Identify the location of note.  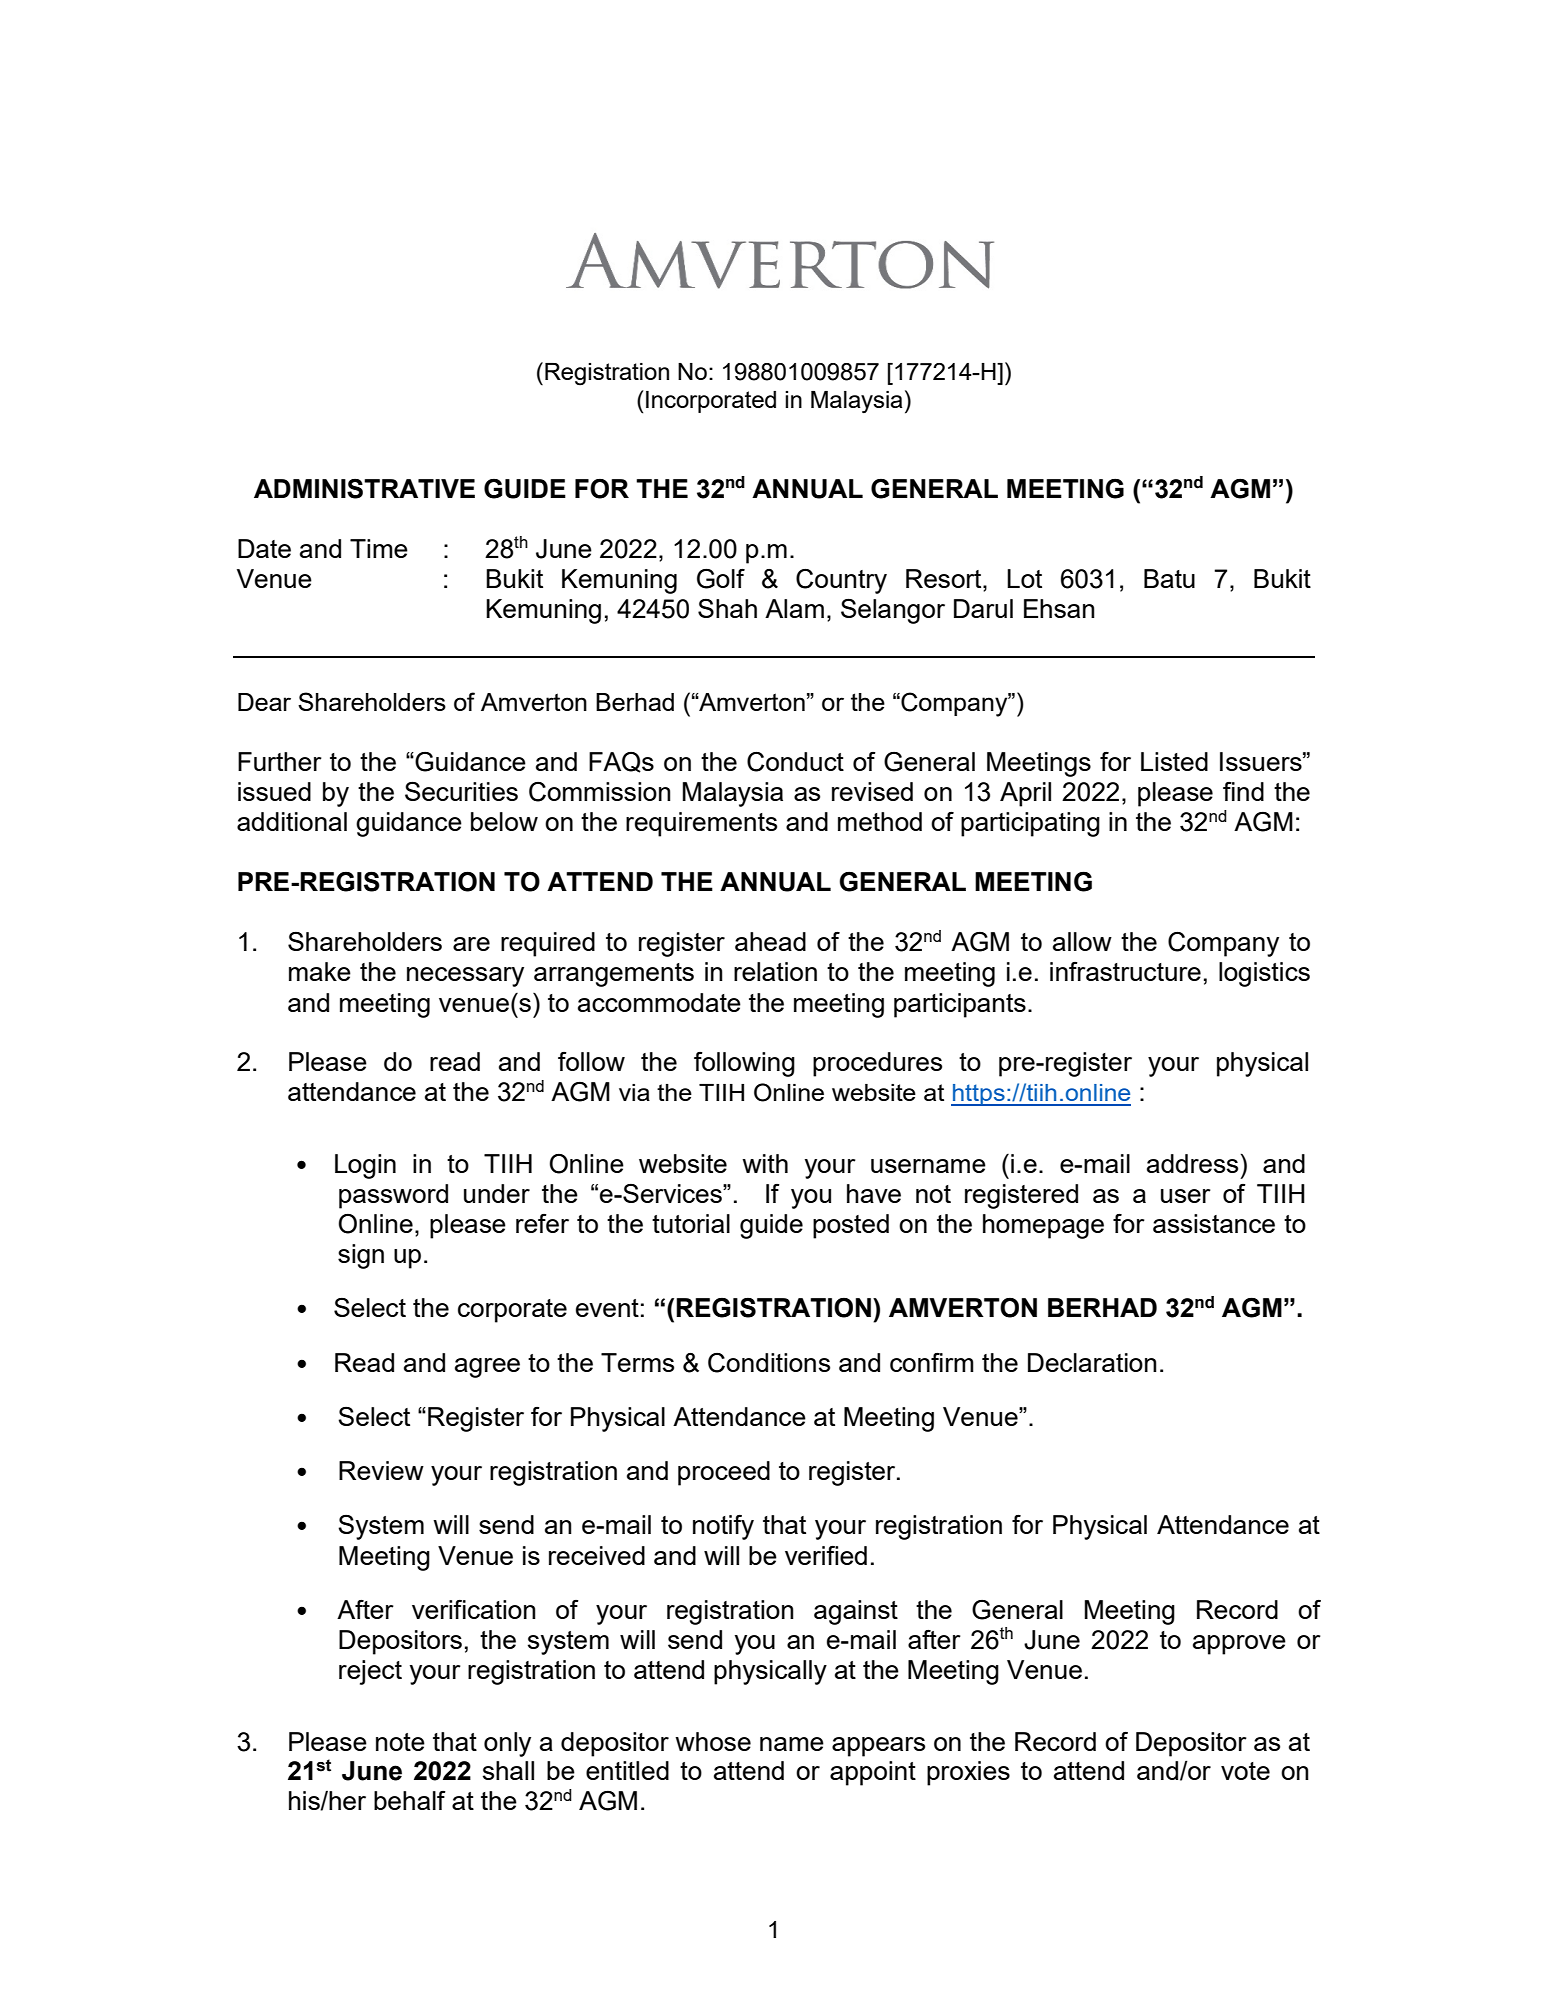
(400, 1742).
